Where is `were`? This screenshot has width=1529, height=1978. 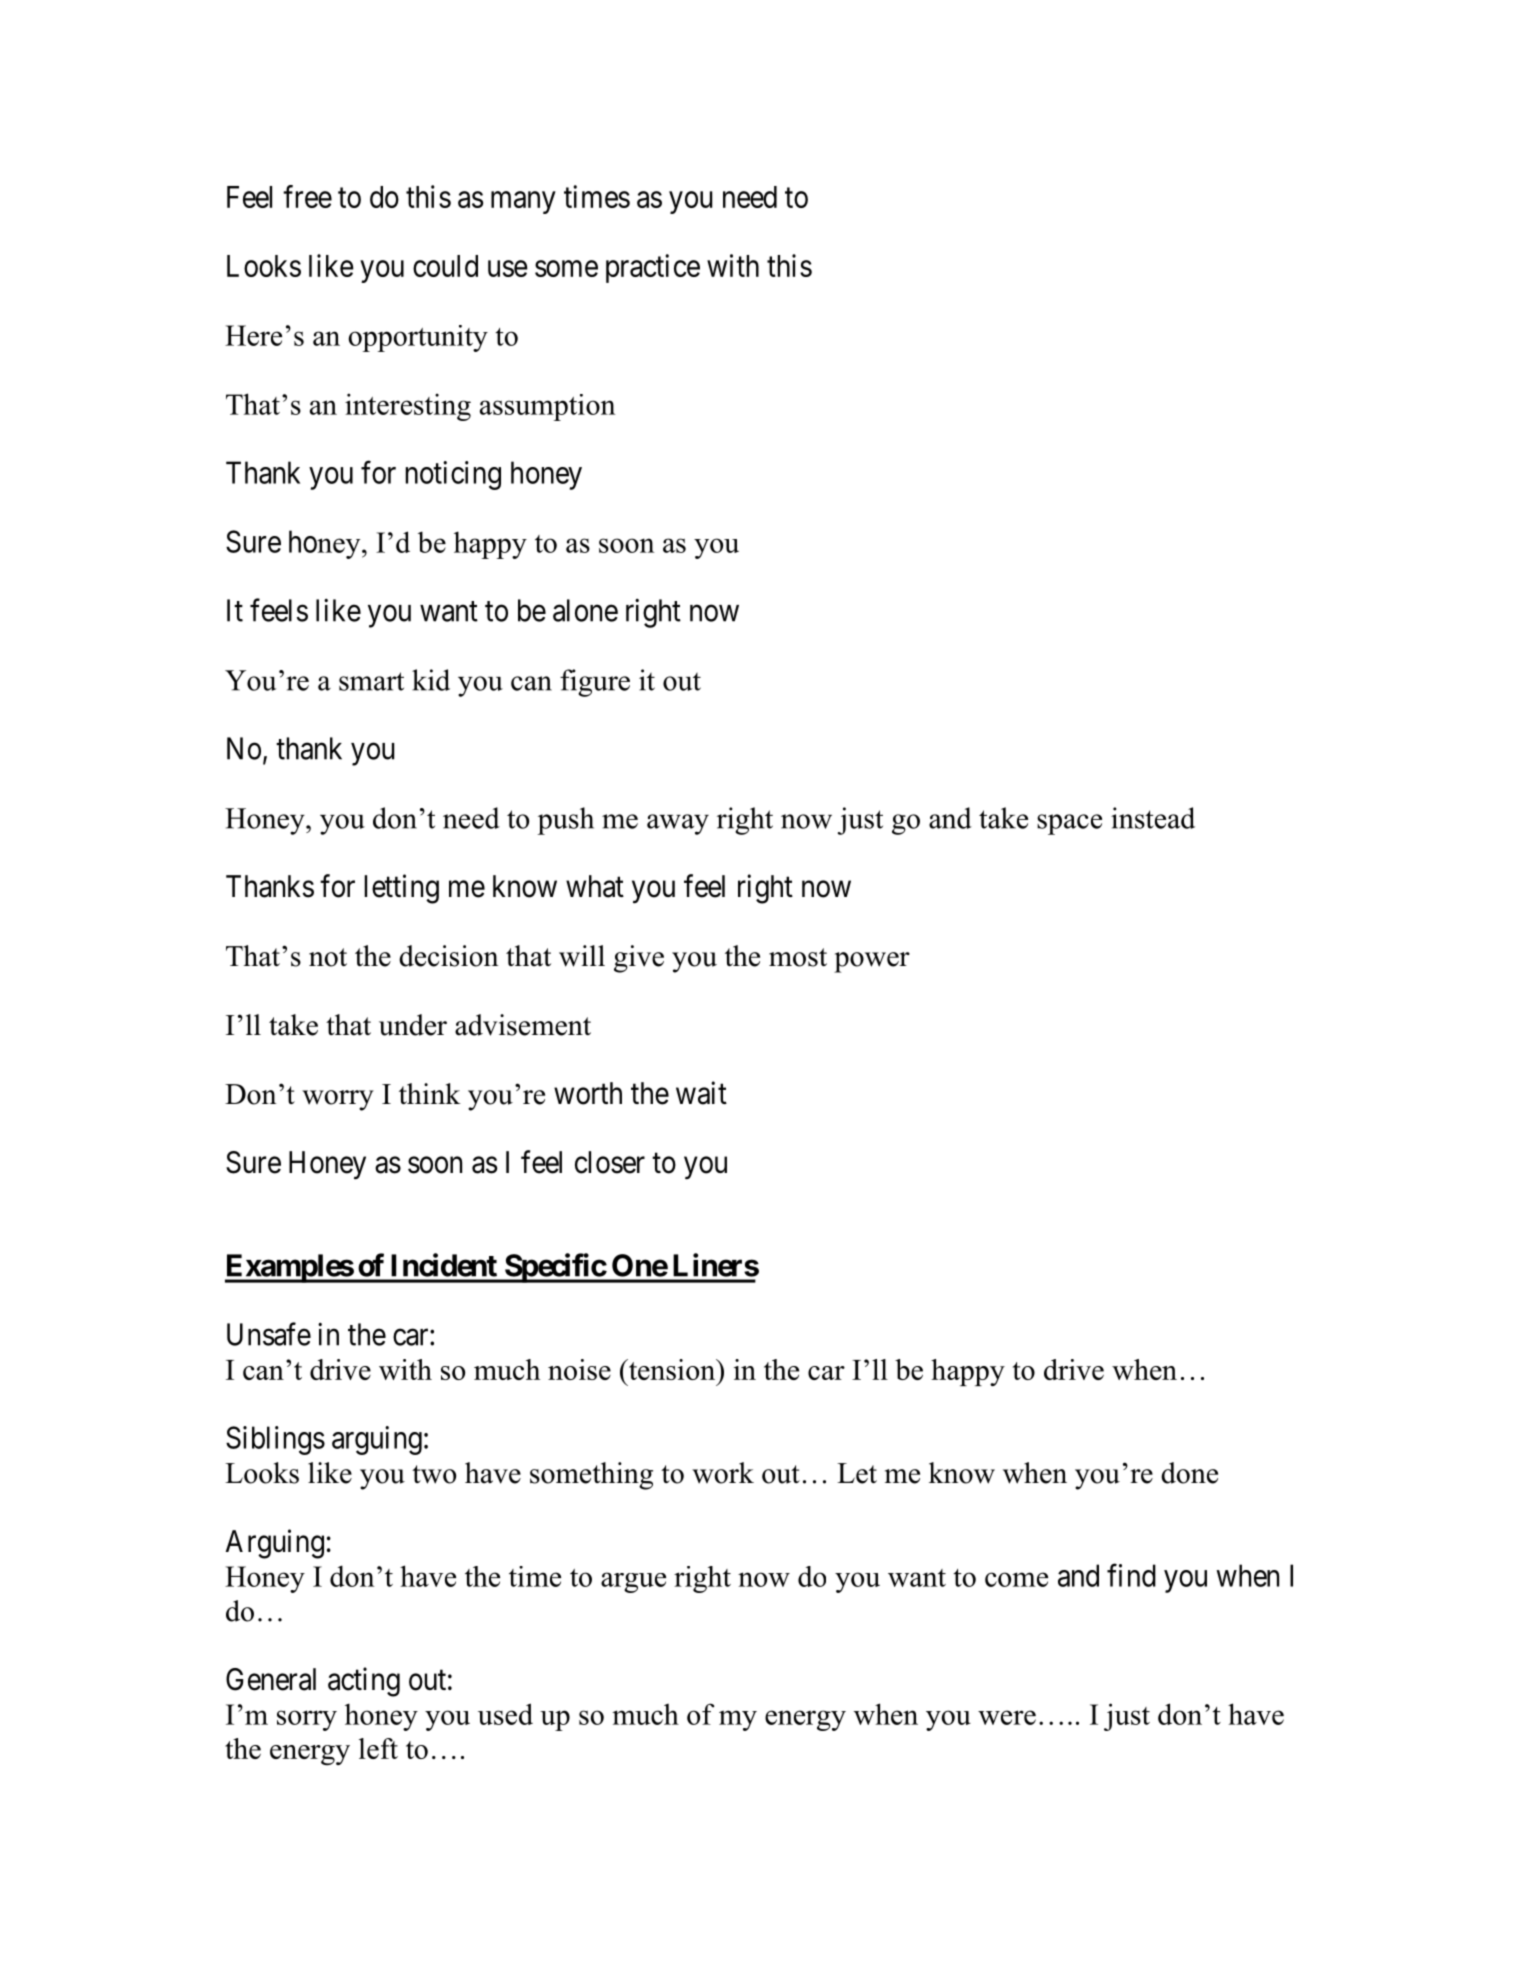 were is located at coordinates (1007, 1717).
